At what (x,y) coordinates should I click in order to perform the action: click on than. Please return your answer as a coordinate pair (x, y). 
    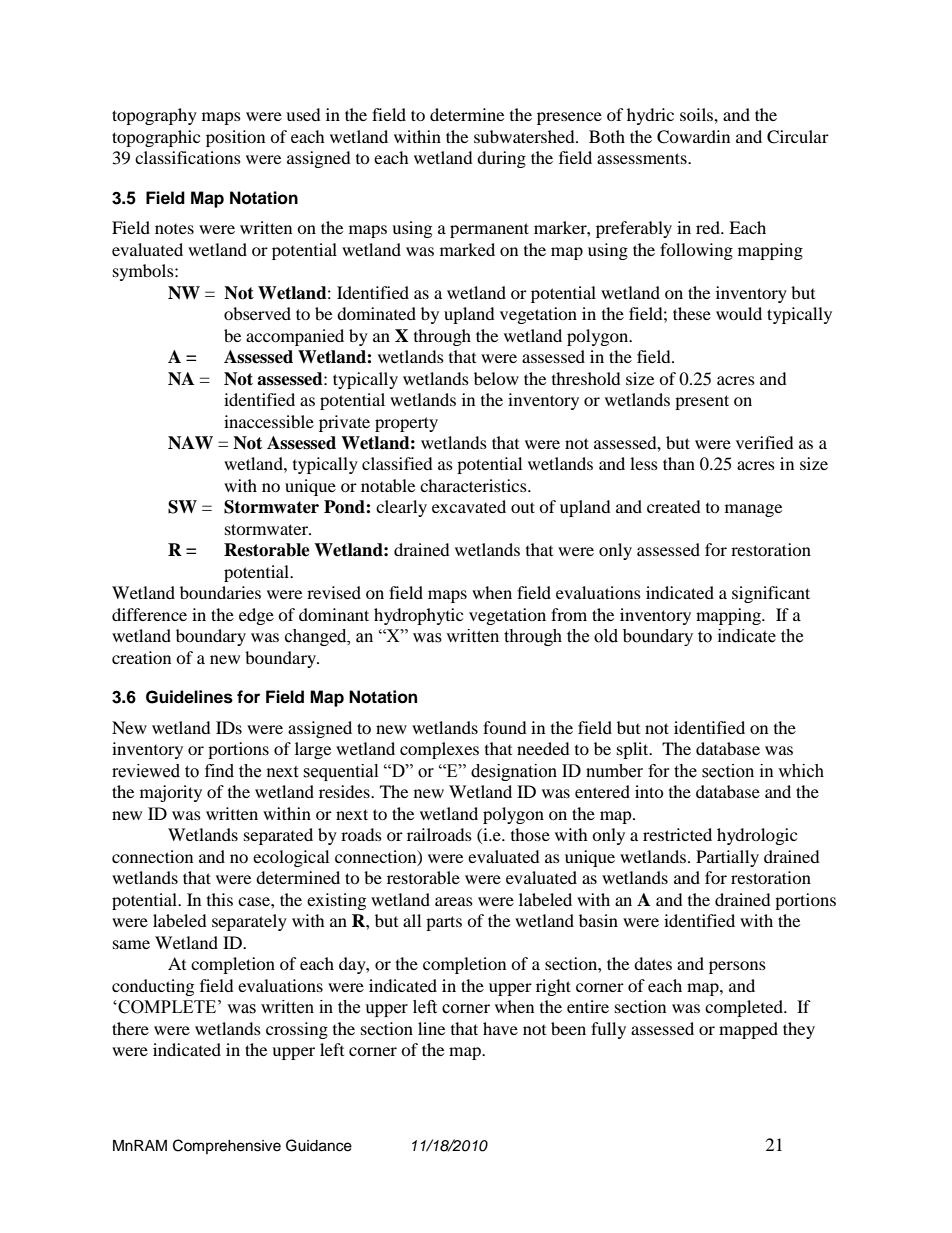
    Looking at the image, I should click on (679, 463).
